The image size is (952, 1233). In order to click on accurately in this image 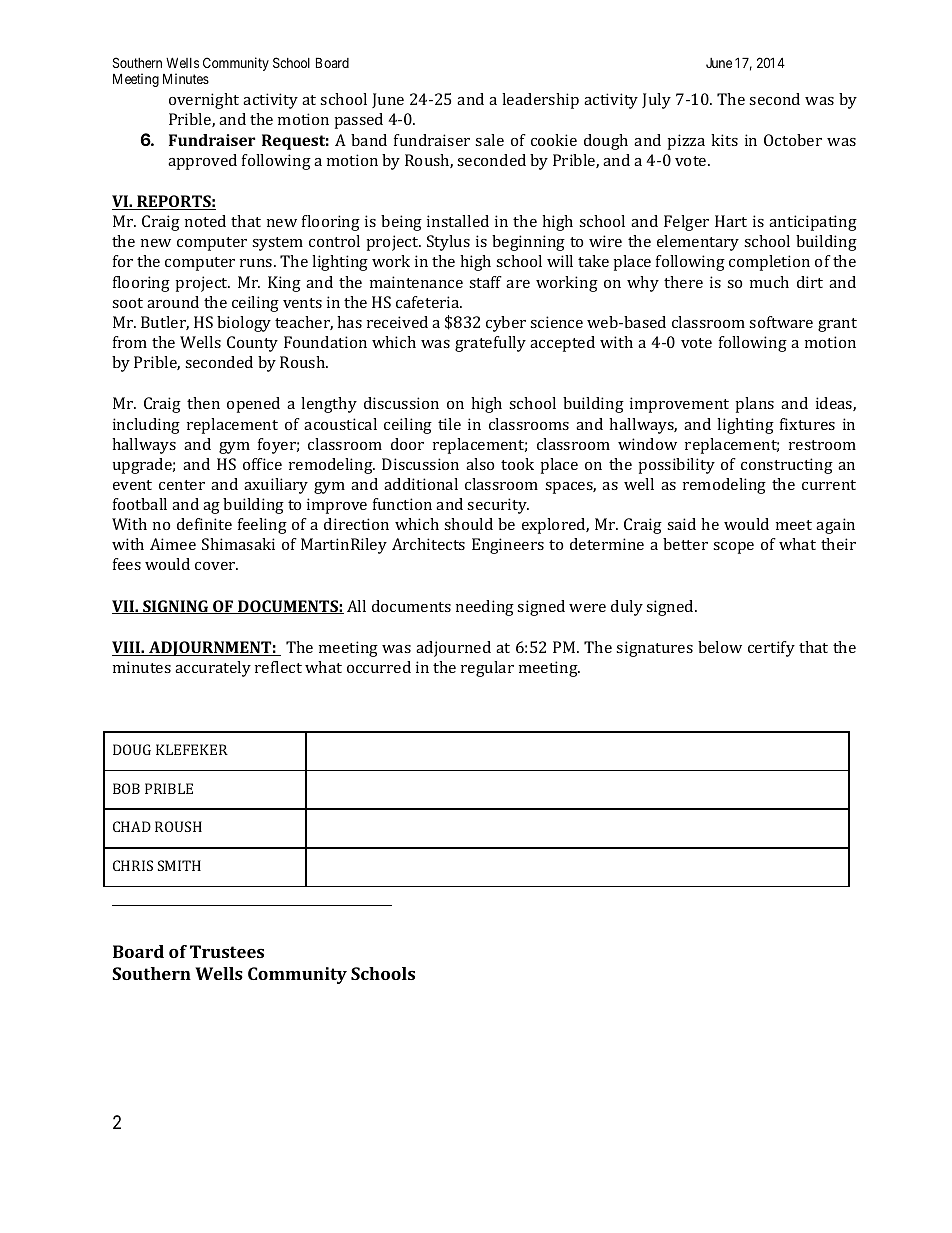, I will do `click(213, 669)`.
